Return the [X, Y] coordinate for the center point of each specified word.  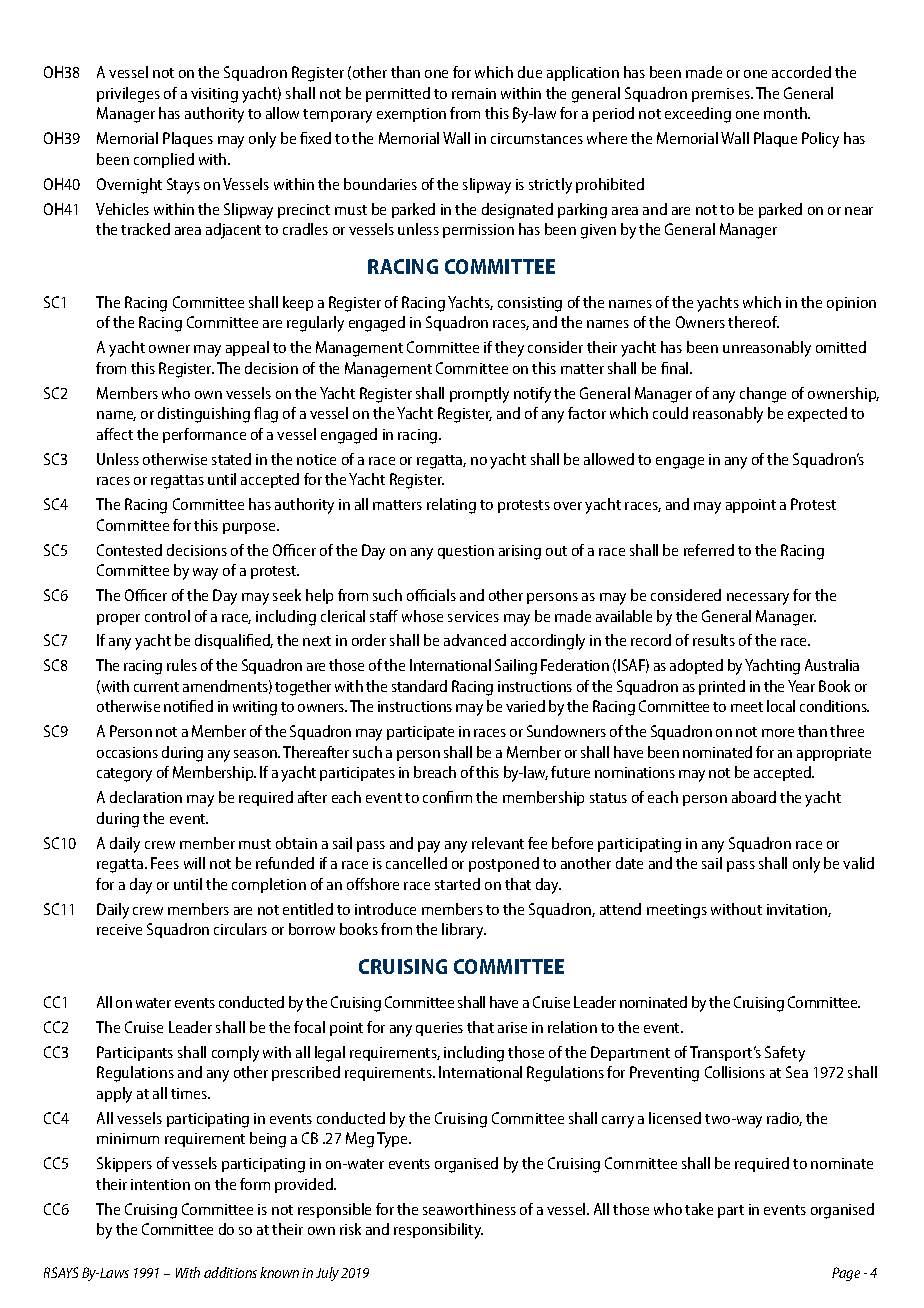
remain [474, 93]
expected [817, 414]
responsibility [438, 1231]
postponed [504, 864]
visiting [214, 95]
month [786, 113]
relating [451, 506]
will [194, 863]
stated [231, 459]
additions [230, 1272]
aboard [754, 797]
